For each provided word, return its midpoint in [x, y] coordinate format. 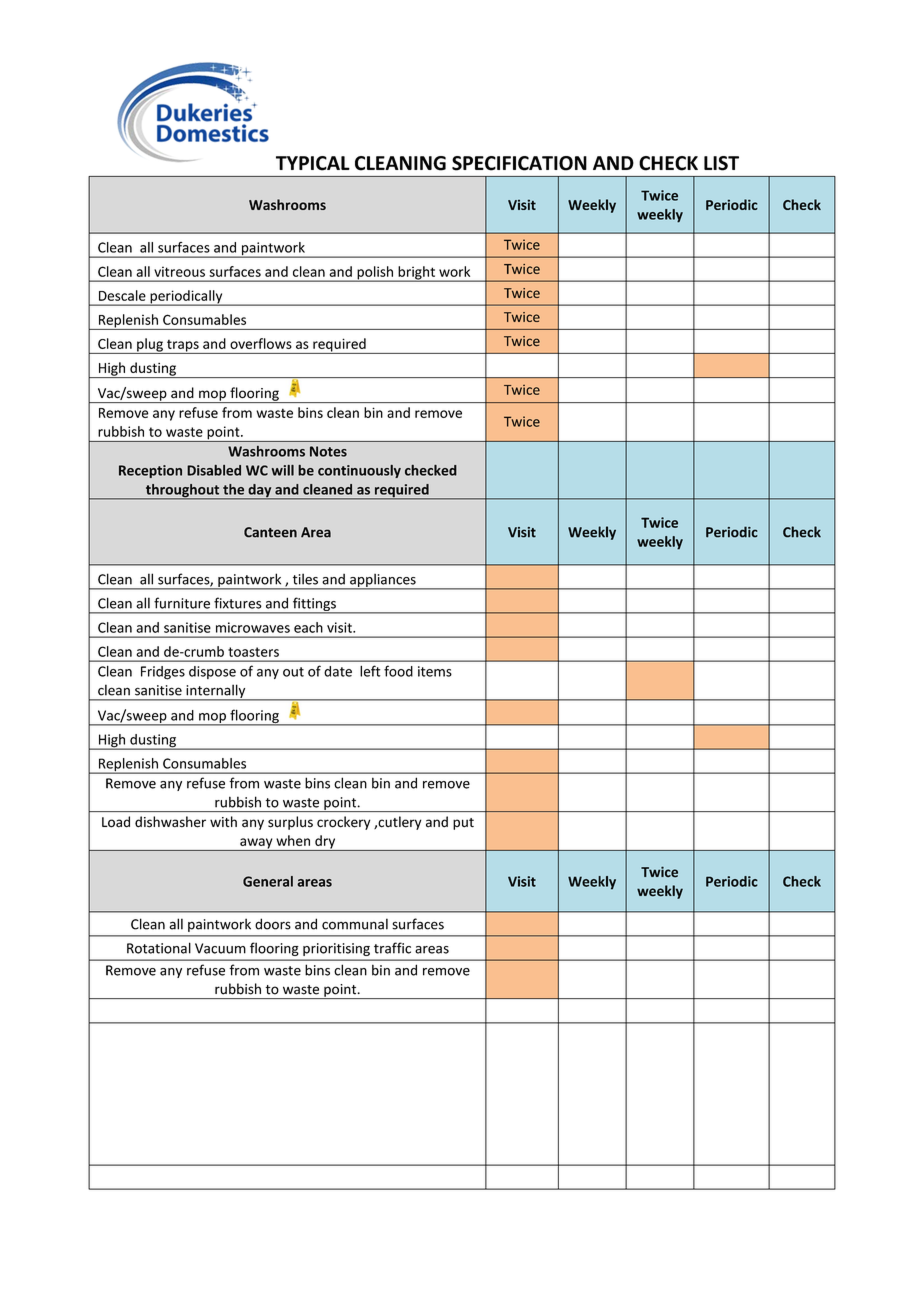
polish [375, 274]
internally [216, 692]
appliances [383, 581]
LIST [721, 163]
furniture [182, 603]
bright [416, 274]
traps [183, 347]
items [435, 671]
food [398, 671]
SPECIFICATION [519, 163]
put [463, 824]
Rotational [159, 948]
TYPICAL [313, 163]
